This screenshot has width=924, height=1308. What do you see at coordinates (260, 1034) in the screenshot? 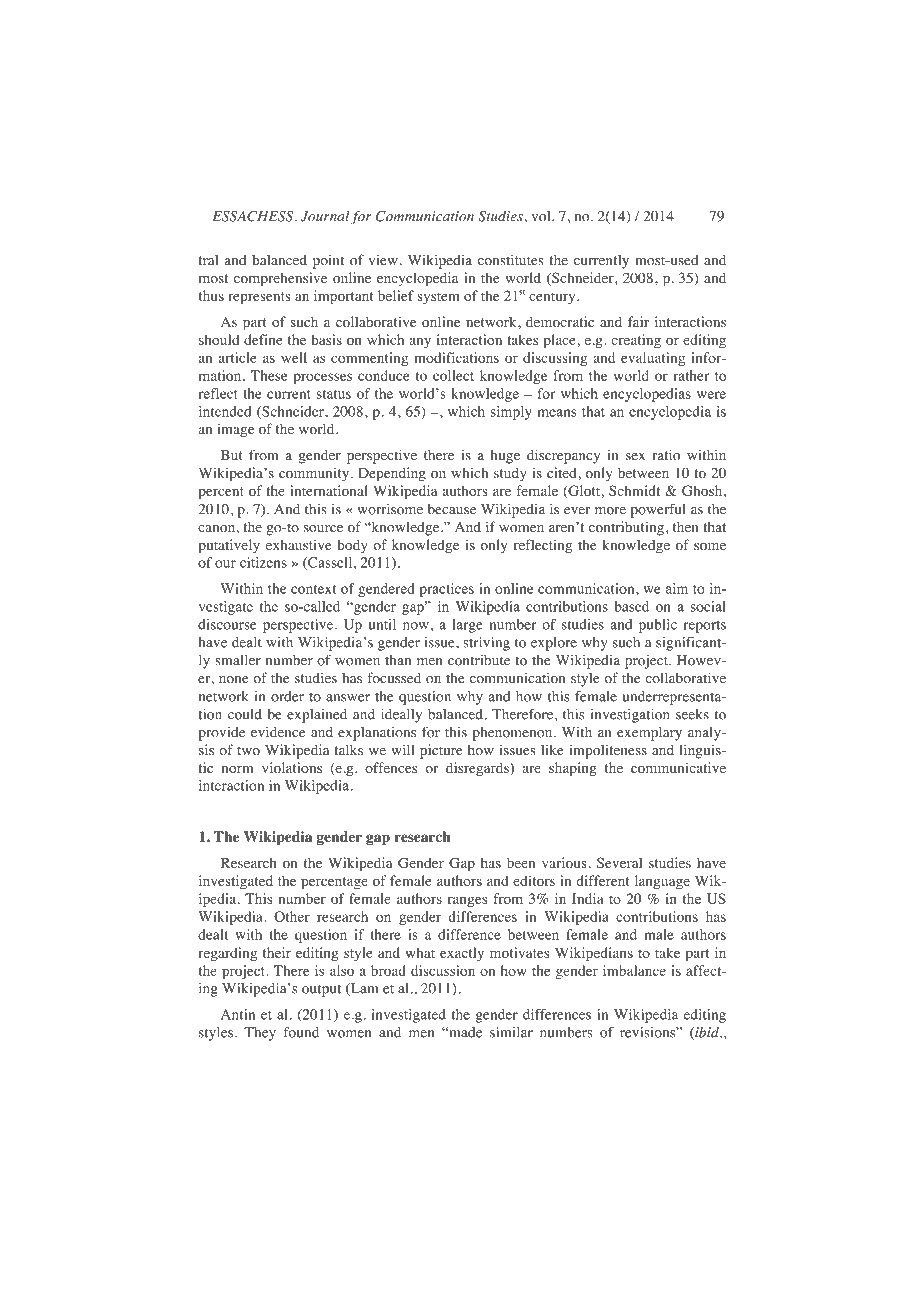
I see `They` at bounding box center [260, 1034].
